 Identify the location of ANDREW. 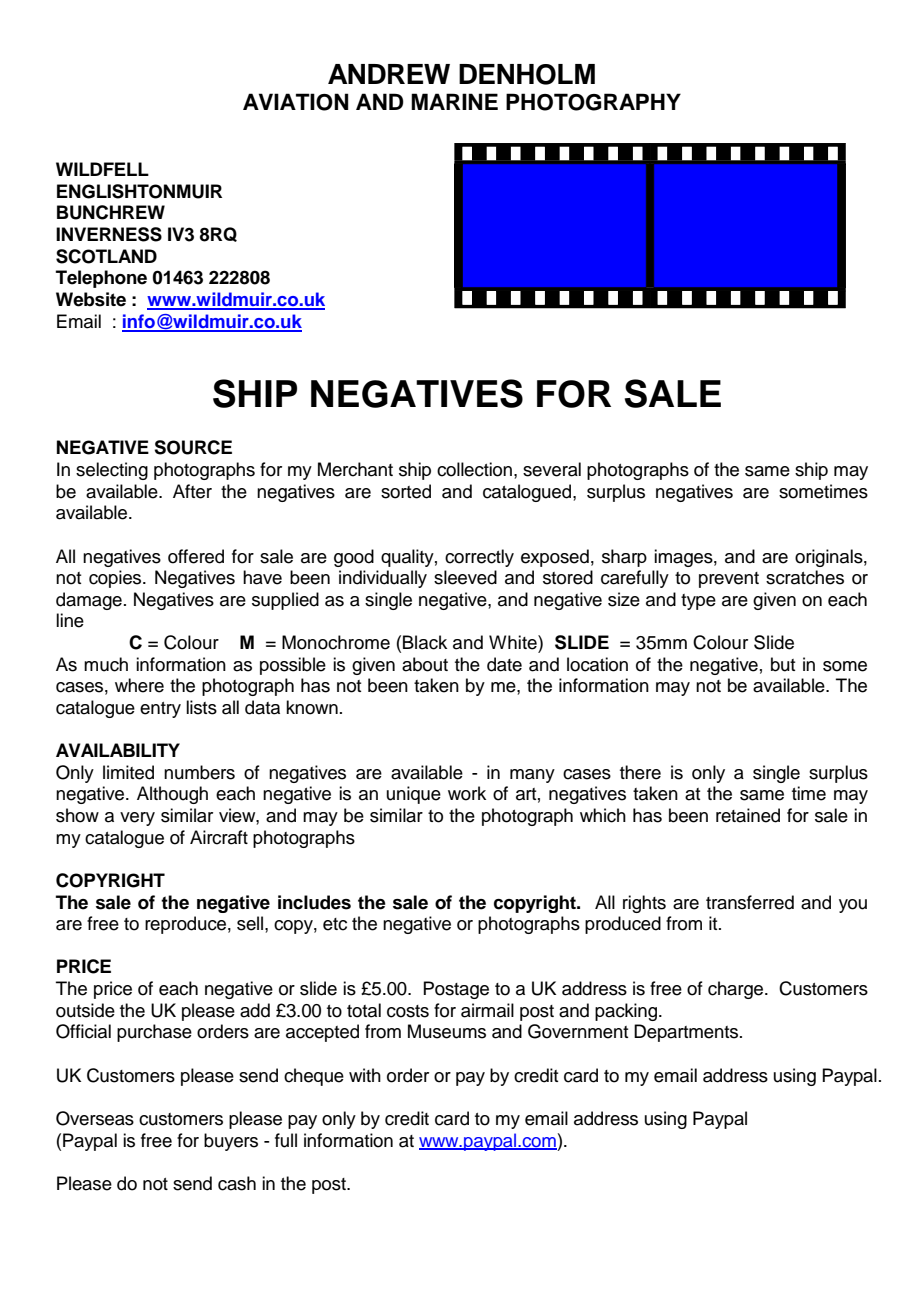
(389, 74).
